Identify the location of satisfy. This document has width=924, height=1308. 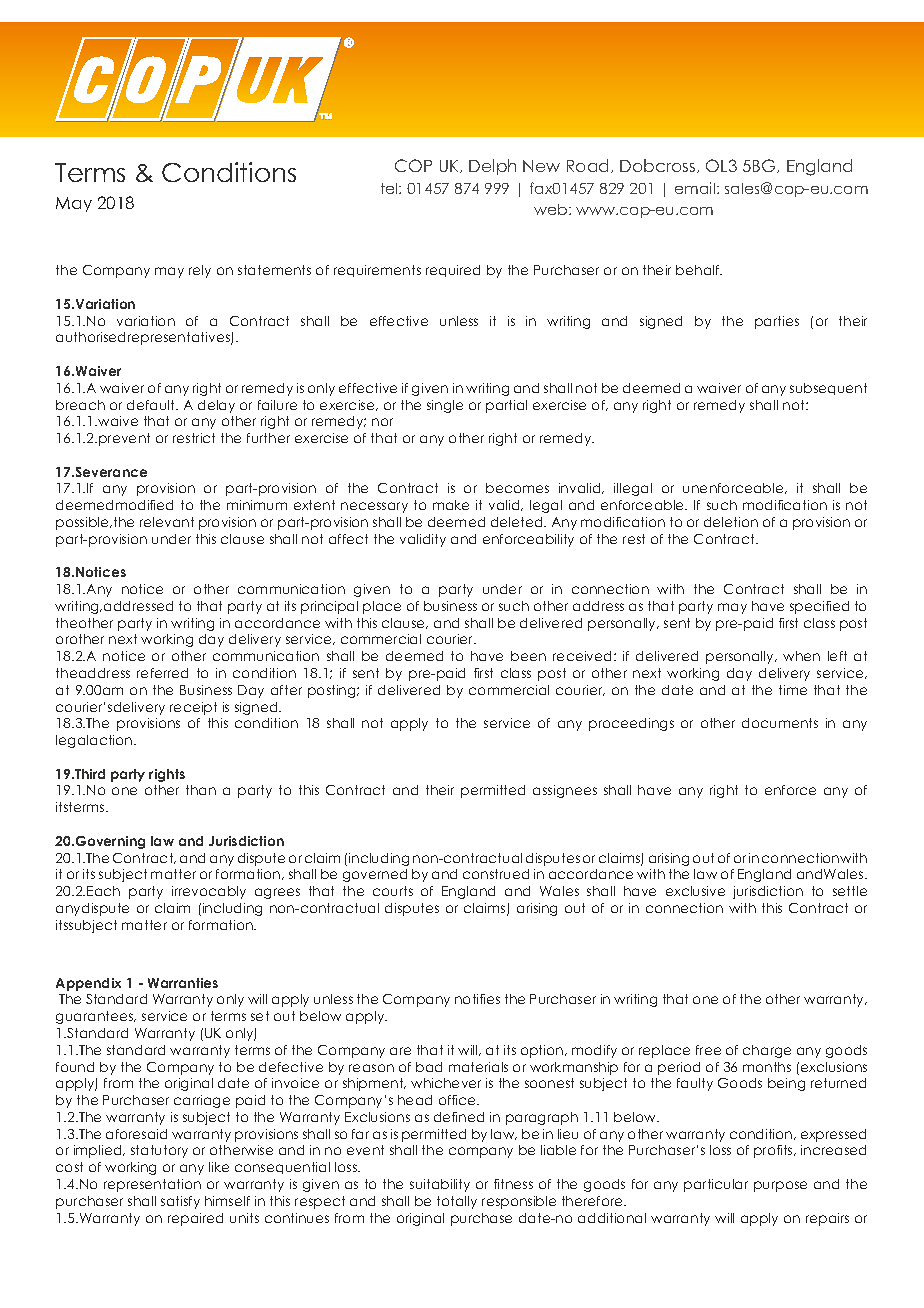
(180, 1202).
